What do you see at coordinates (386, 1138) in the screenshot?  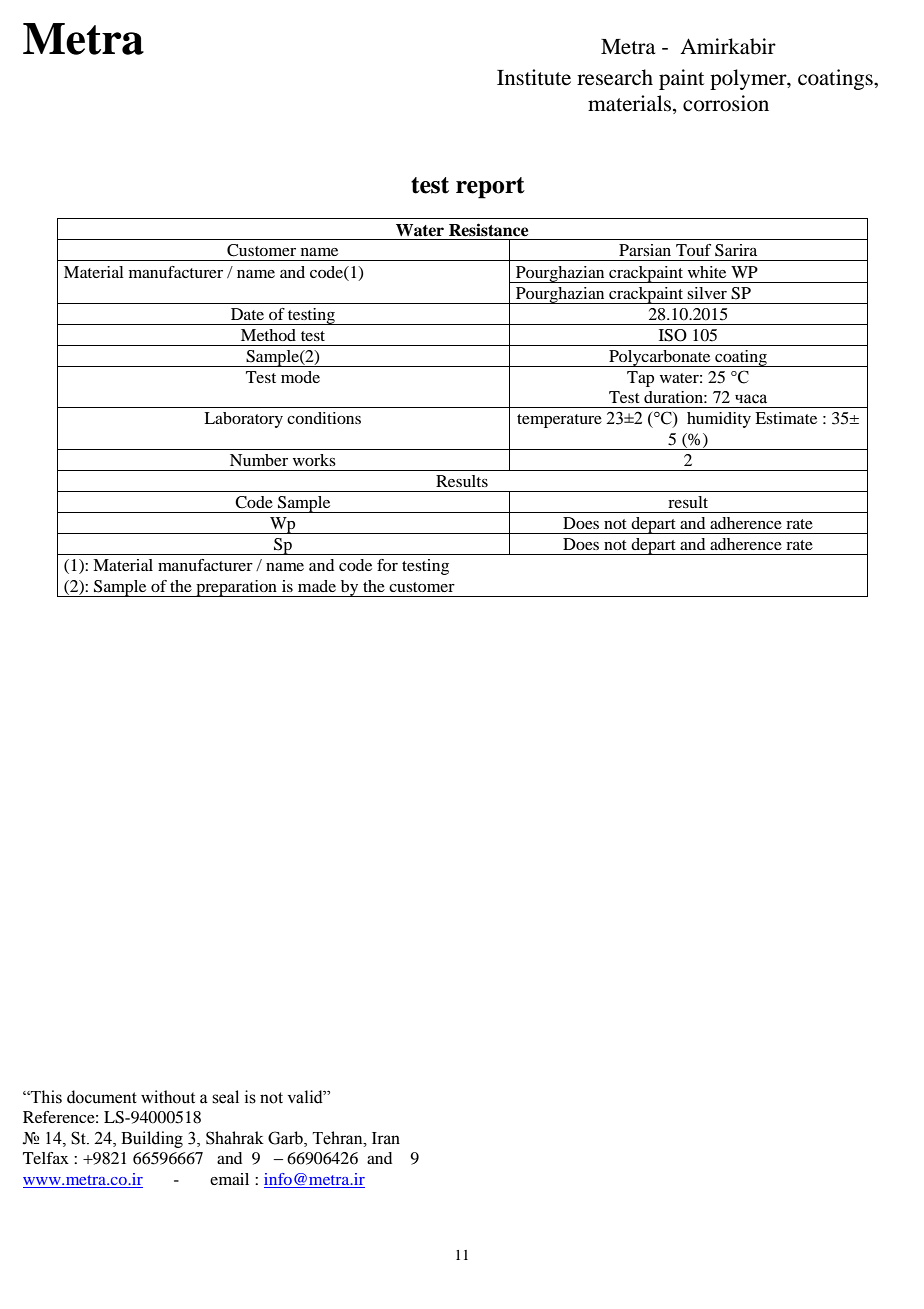 I see `Iran` at bounding box center [386, 1138].
